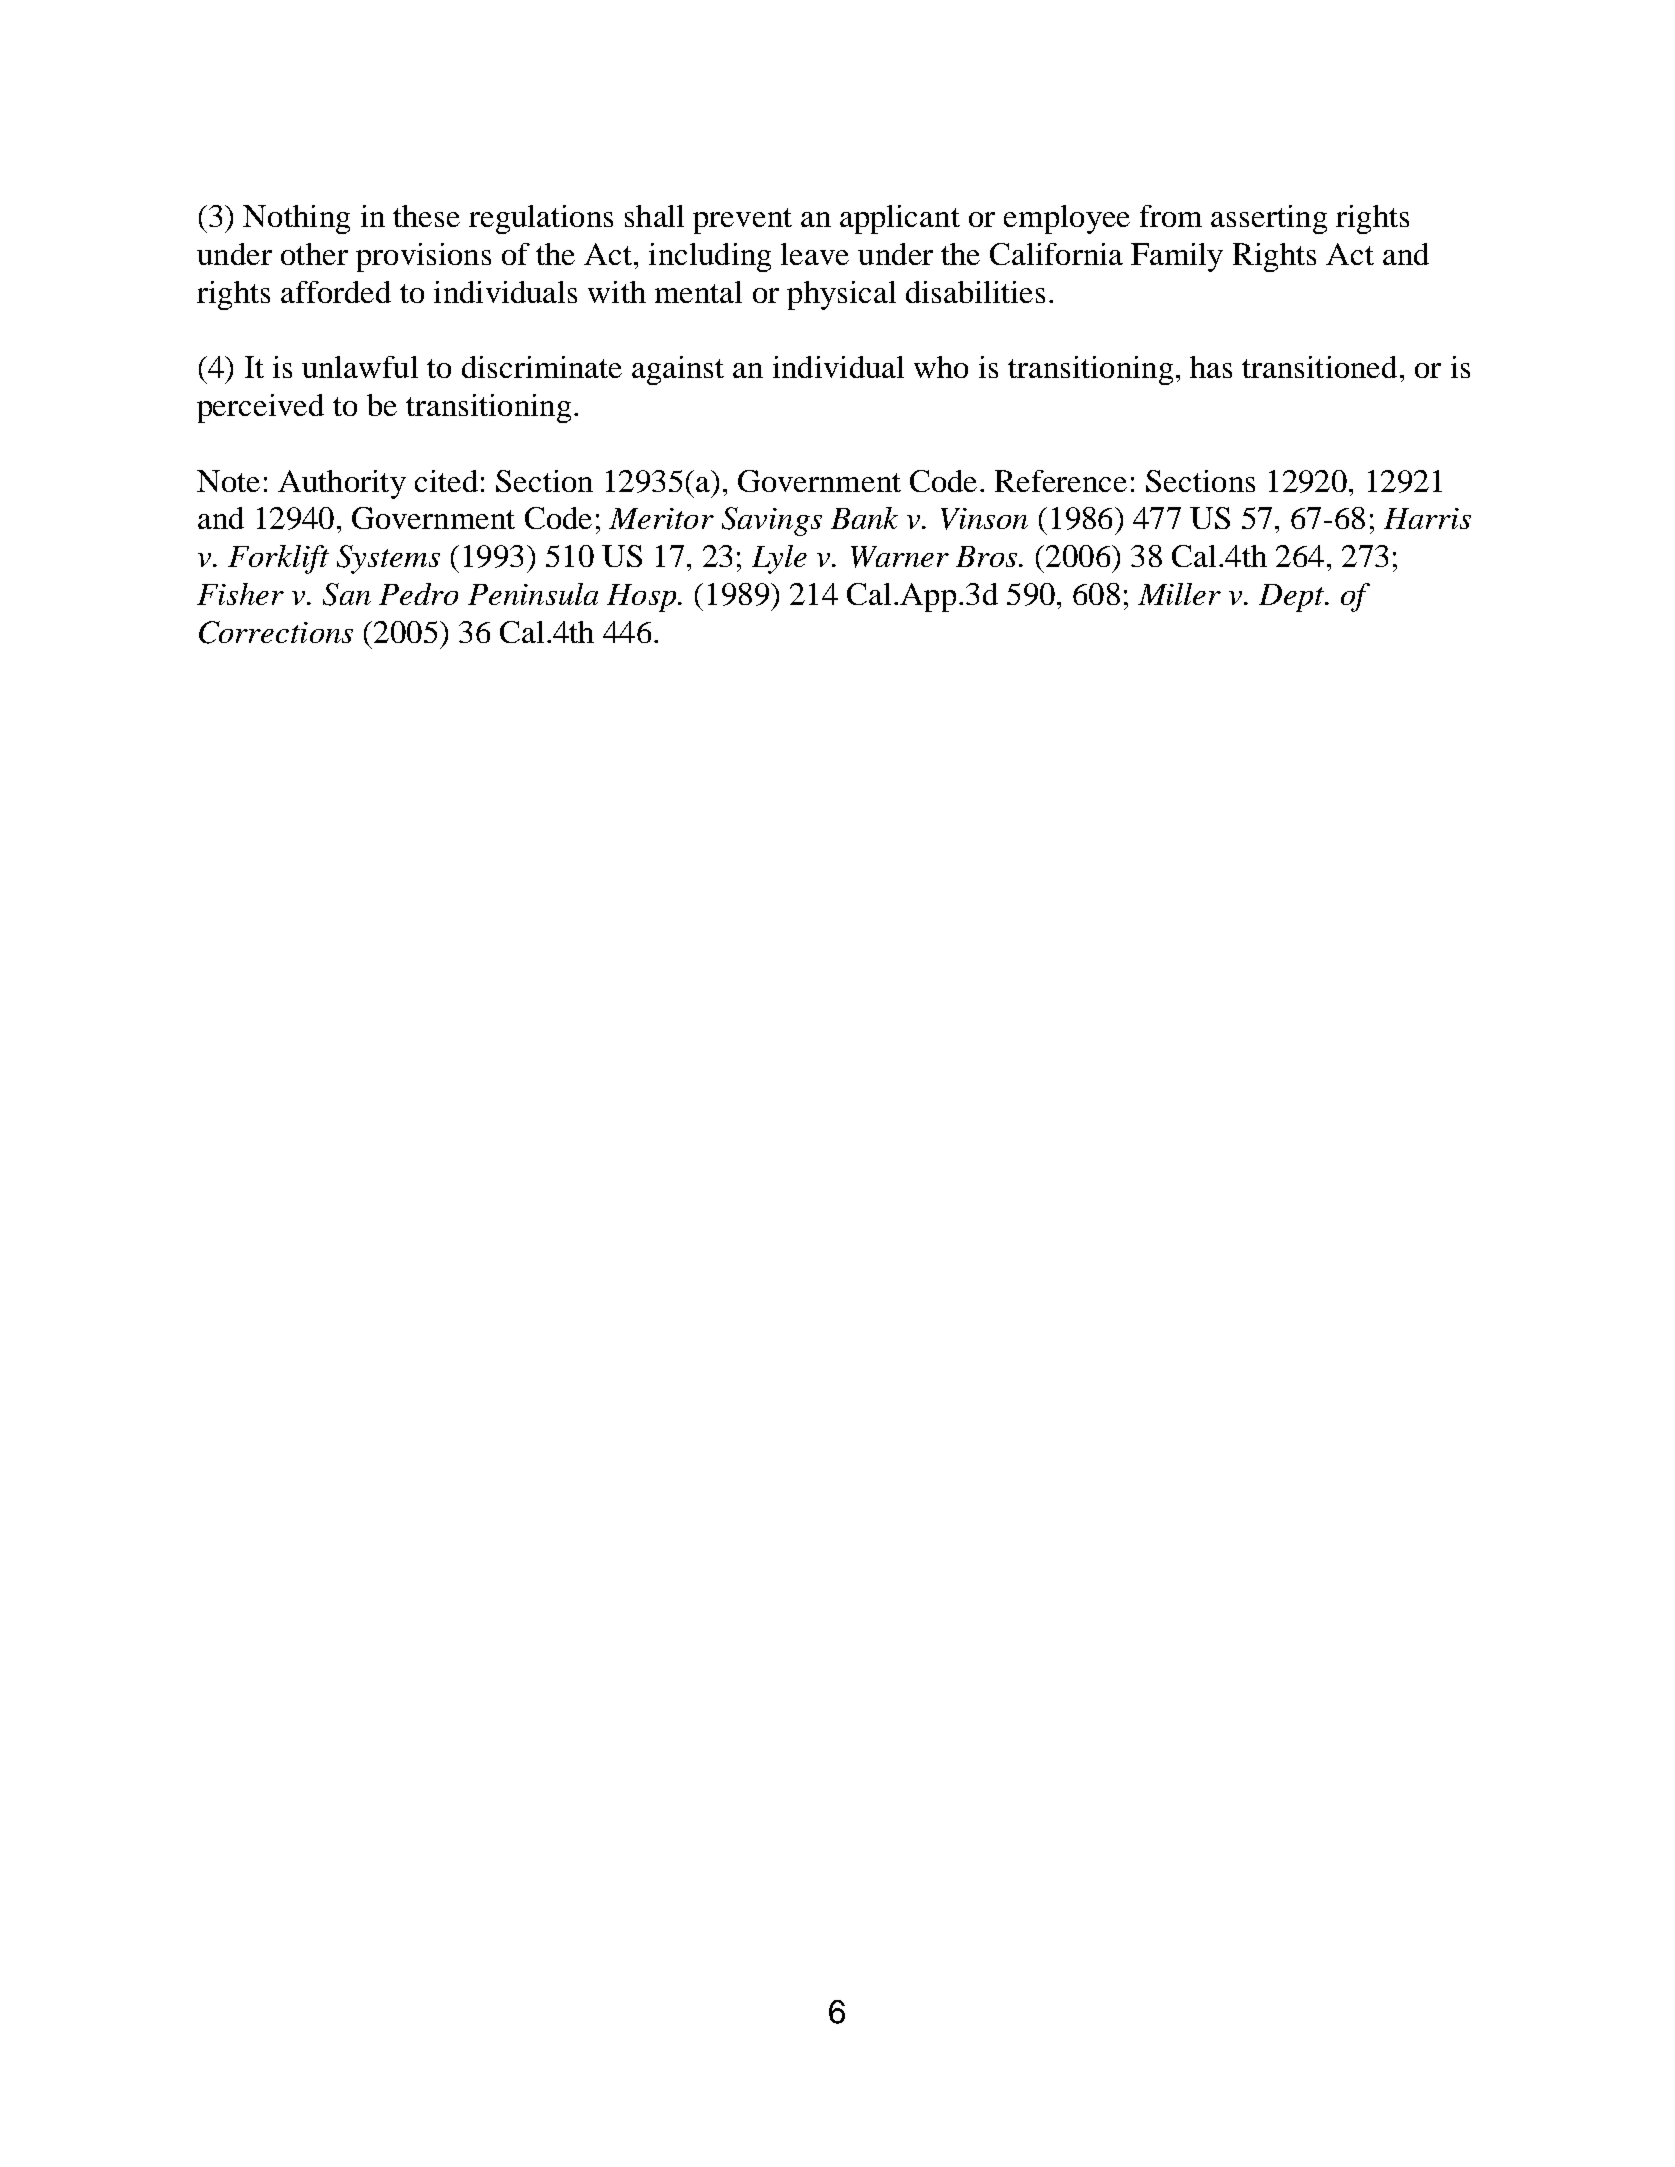 Image resolution: width=1675 pixels, height=2167 pixels. Describe the element at coordinates (260, 408) in the screenshot. I see `perceived` at that location.
